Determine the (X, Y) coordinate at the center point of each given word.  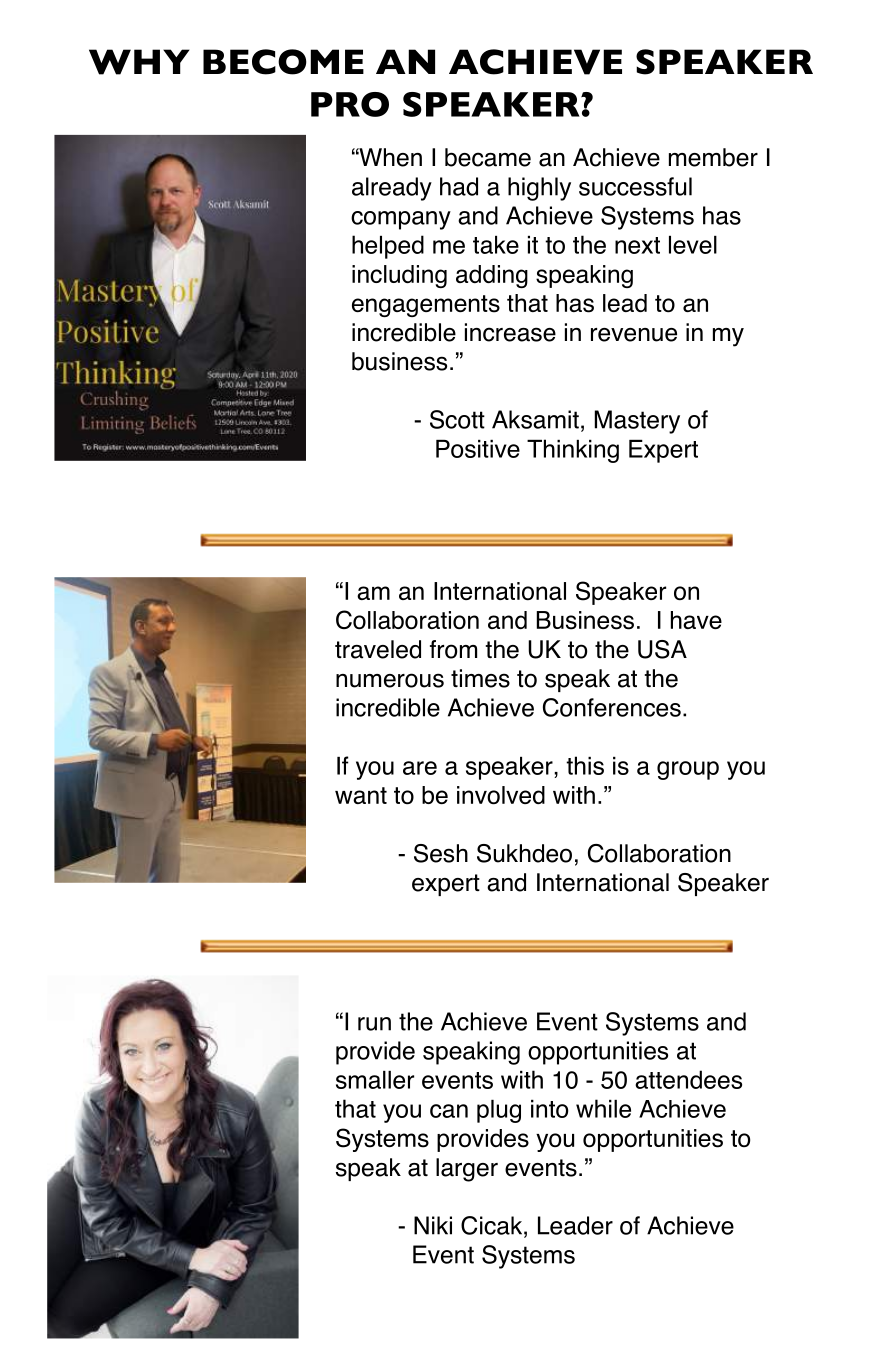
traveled (378, 649)
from (453, 649)
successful (635, 186)
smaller (375, 1080)
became (488, 157)
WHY (139, 62)
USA (662, 649)
